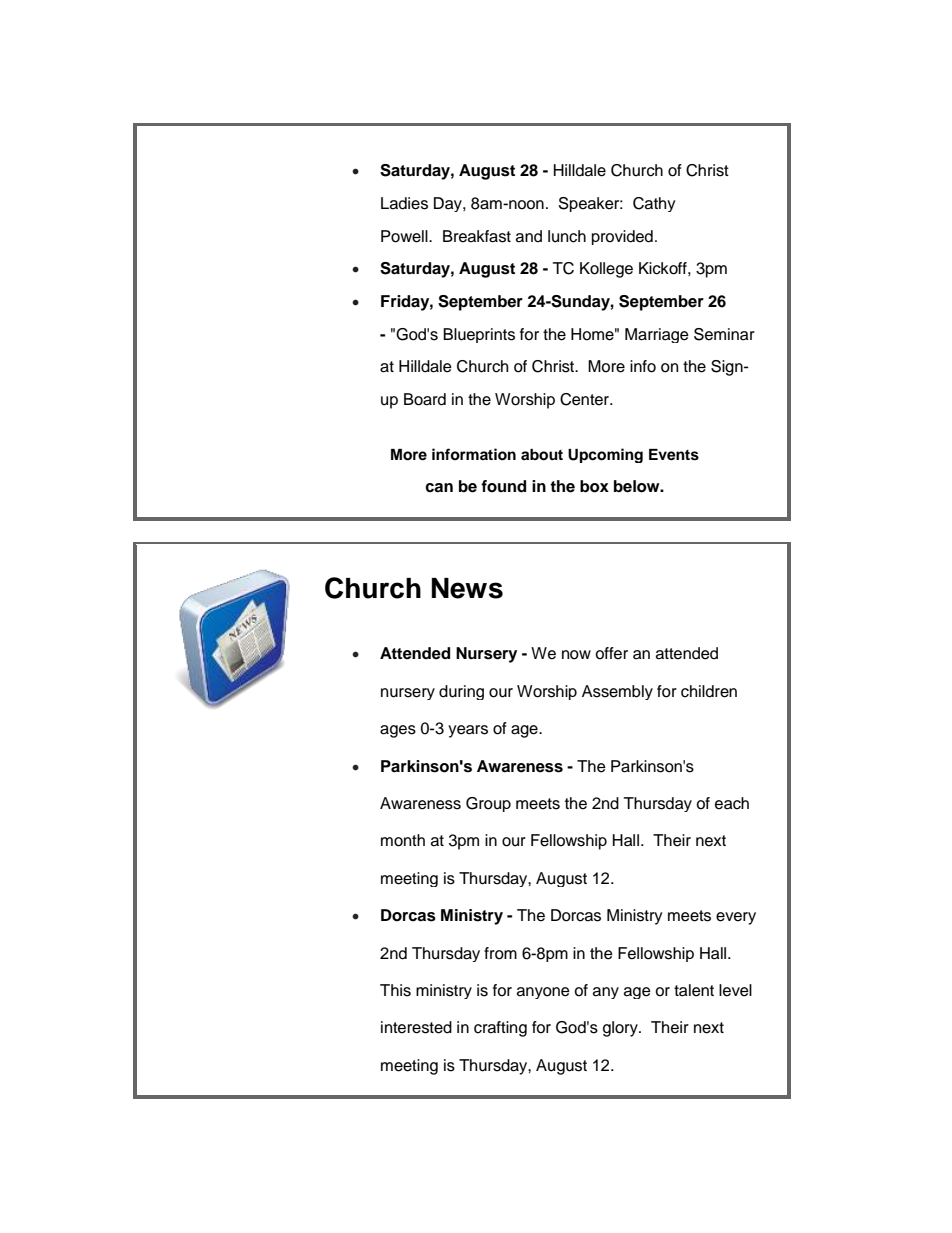 The image size is (952, 1233). Describe the element at coordinates (709, 691) in the page. I see `children` at that location.
